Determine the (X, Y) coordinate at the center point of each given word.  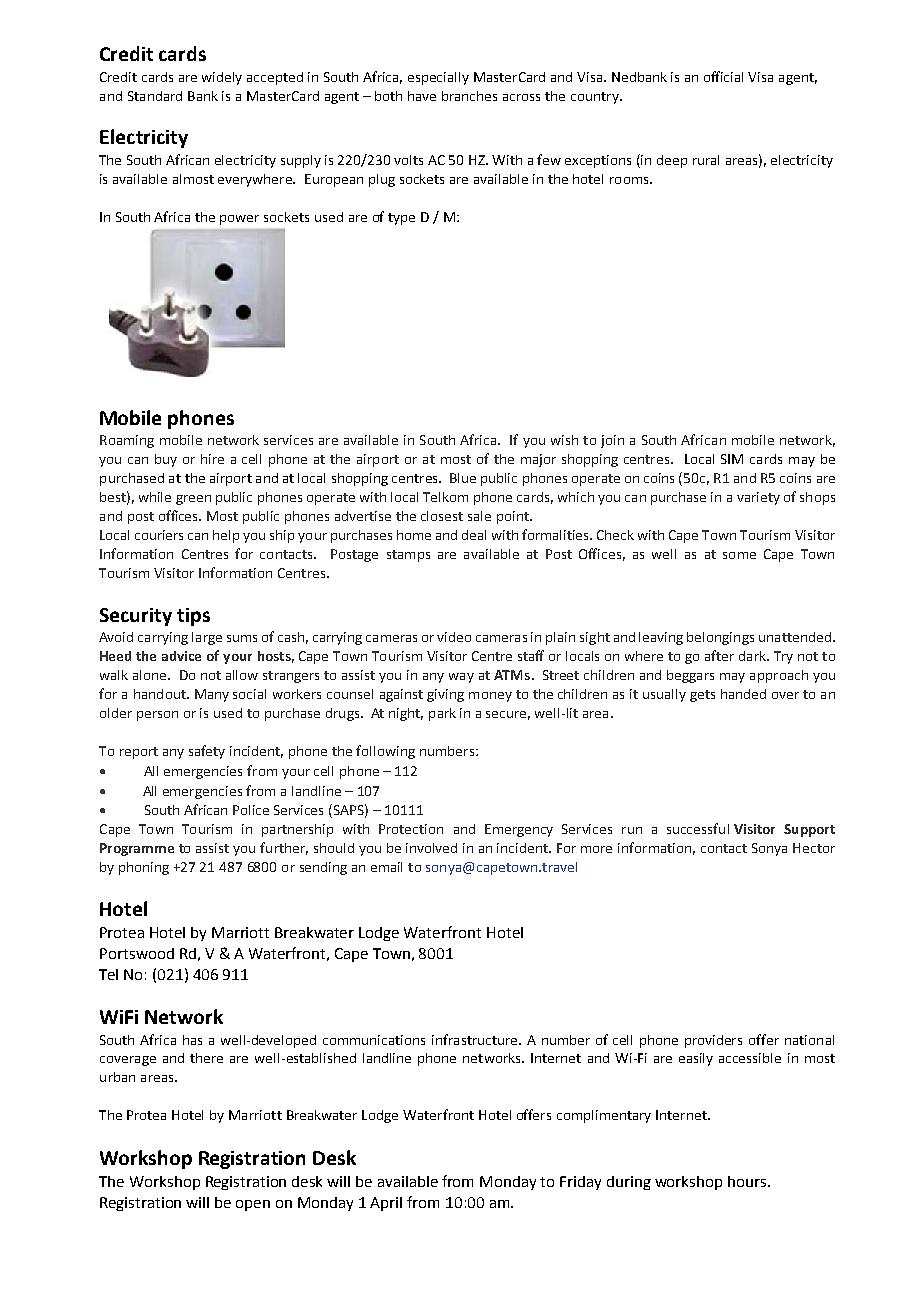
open (253, 1205)
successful (698, 828)
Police (251, 810)
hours (747, 1181)
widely (222, 78)
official (723, 76)
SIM (732, 459)
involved (431, 848)
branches (469, 96)
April (386, 1204)
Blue (463, 478)
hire (212, 459)
